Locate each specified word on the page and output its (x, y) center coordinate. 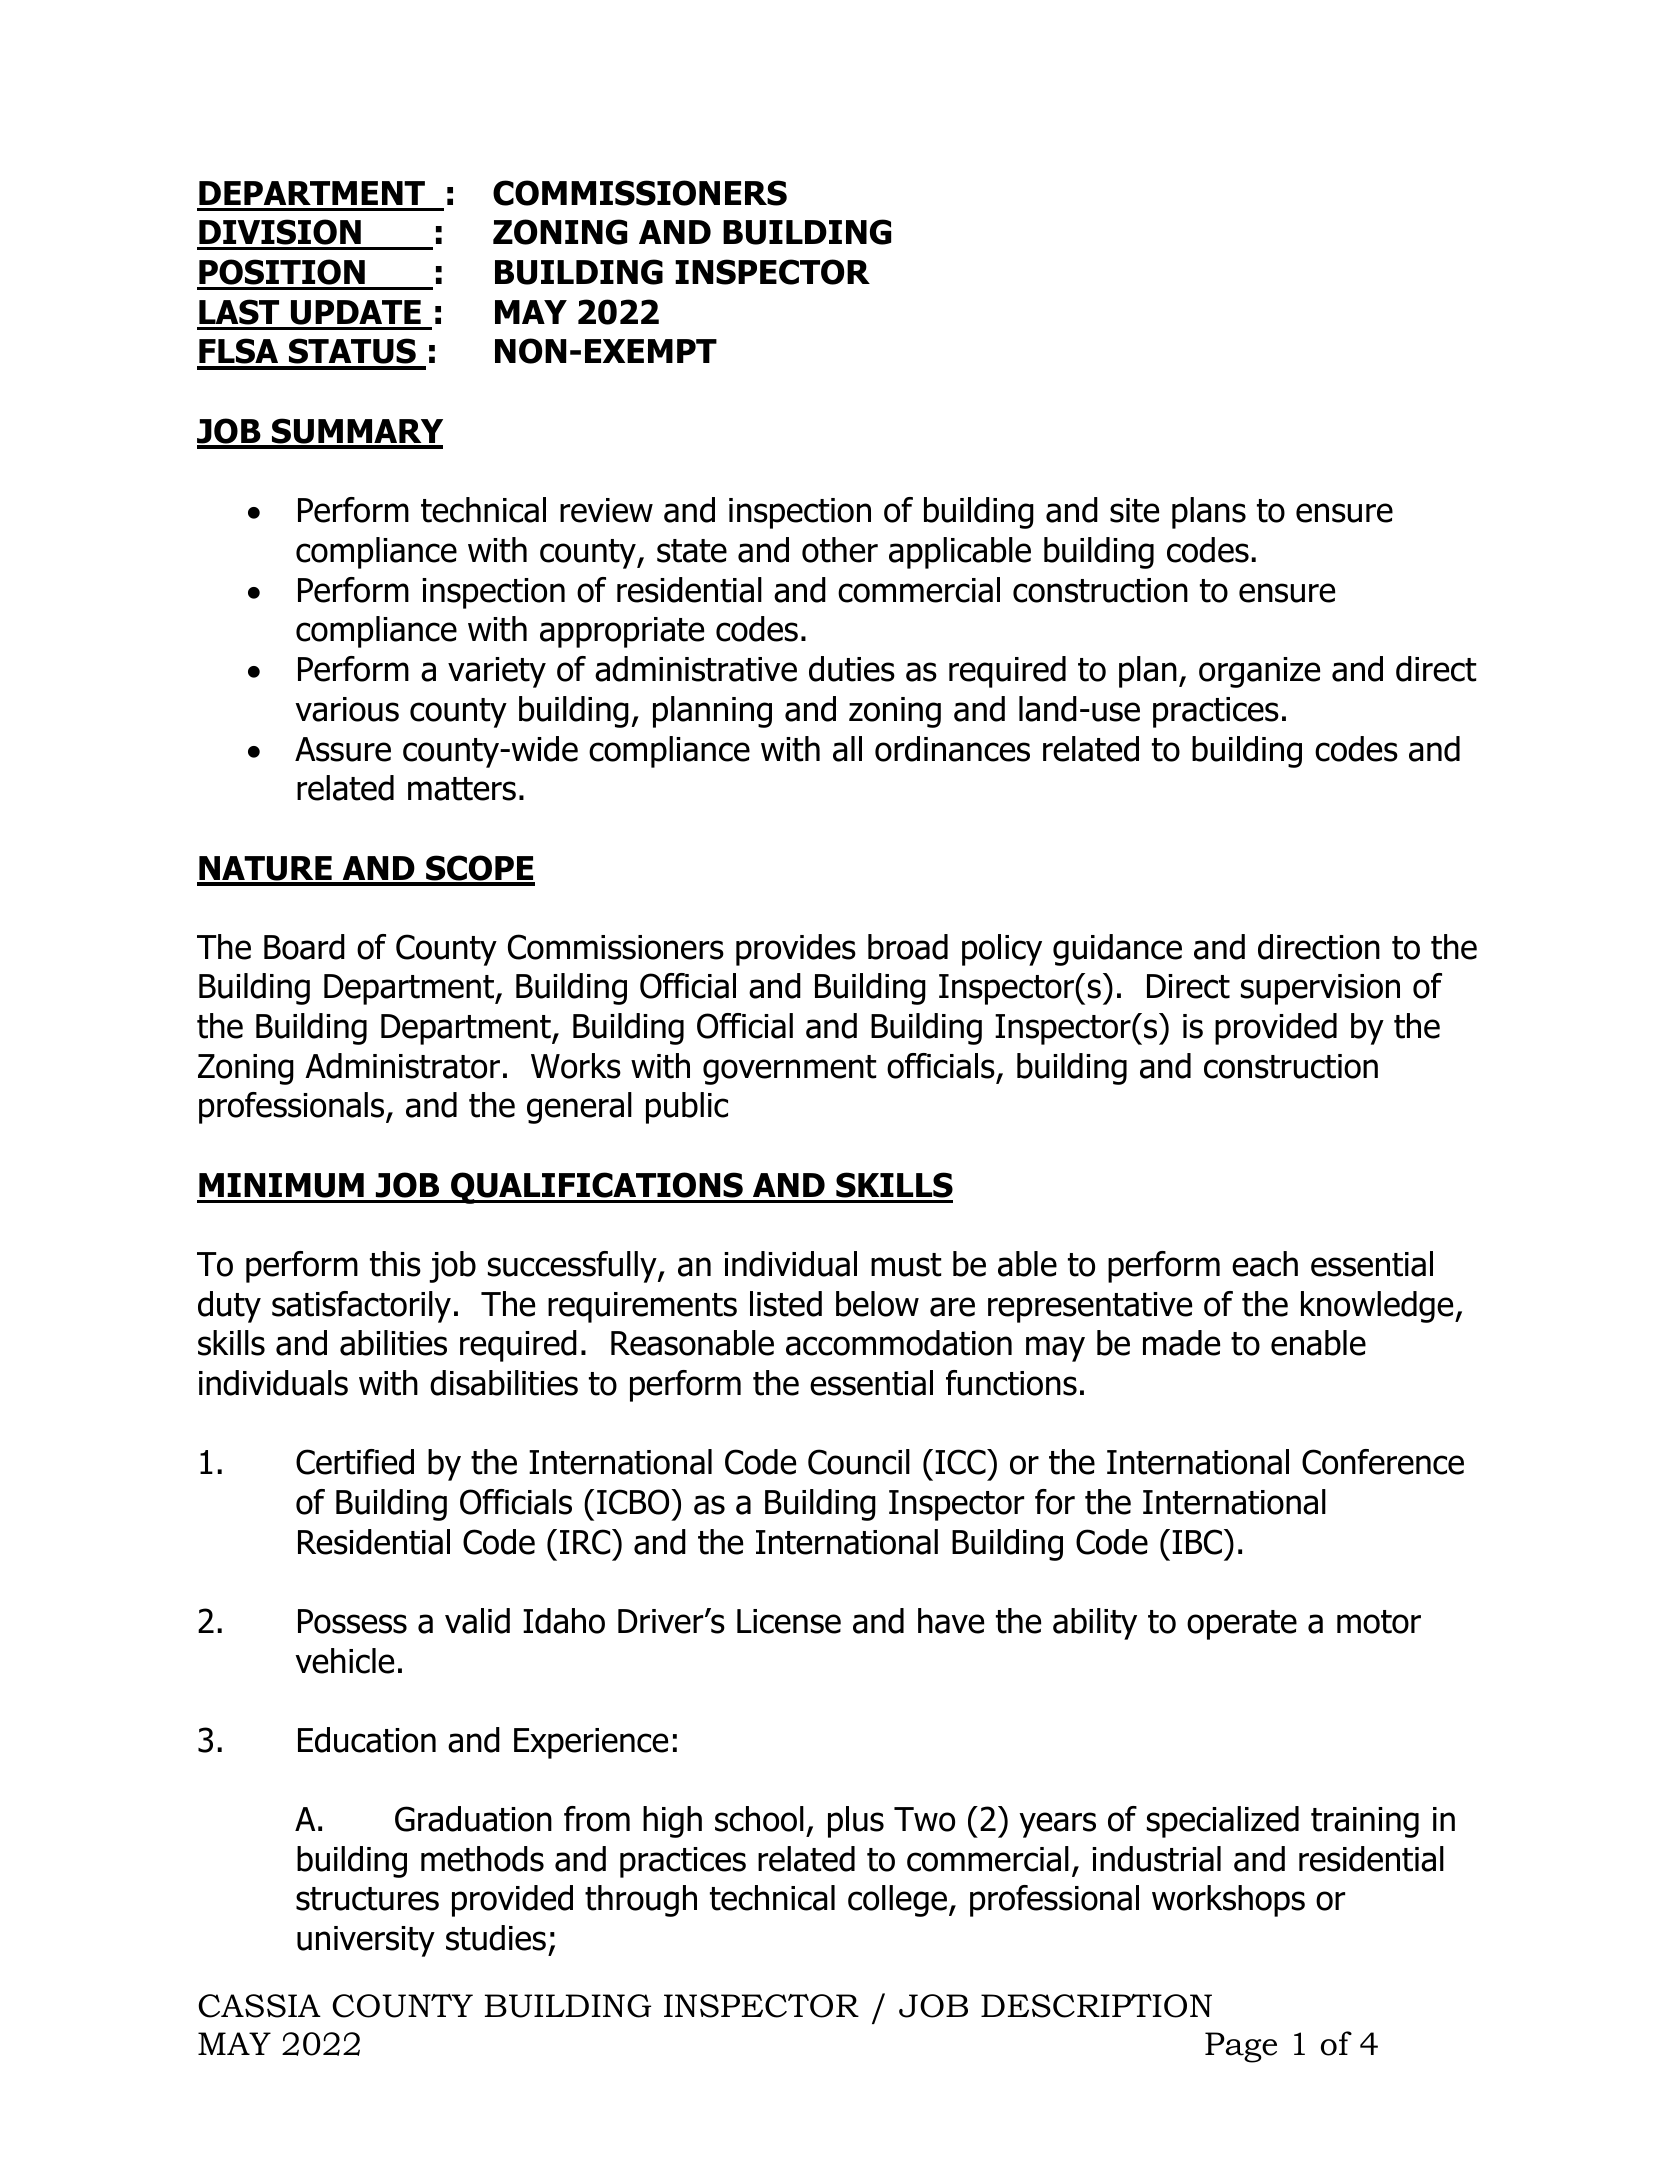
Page (1241, 2047)
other (840, 550)
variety (497, 672)
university (366, 1941)
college (899, 1901)
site (1134, 510)
